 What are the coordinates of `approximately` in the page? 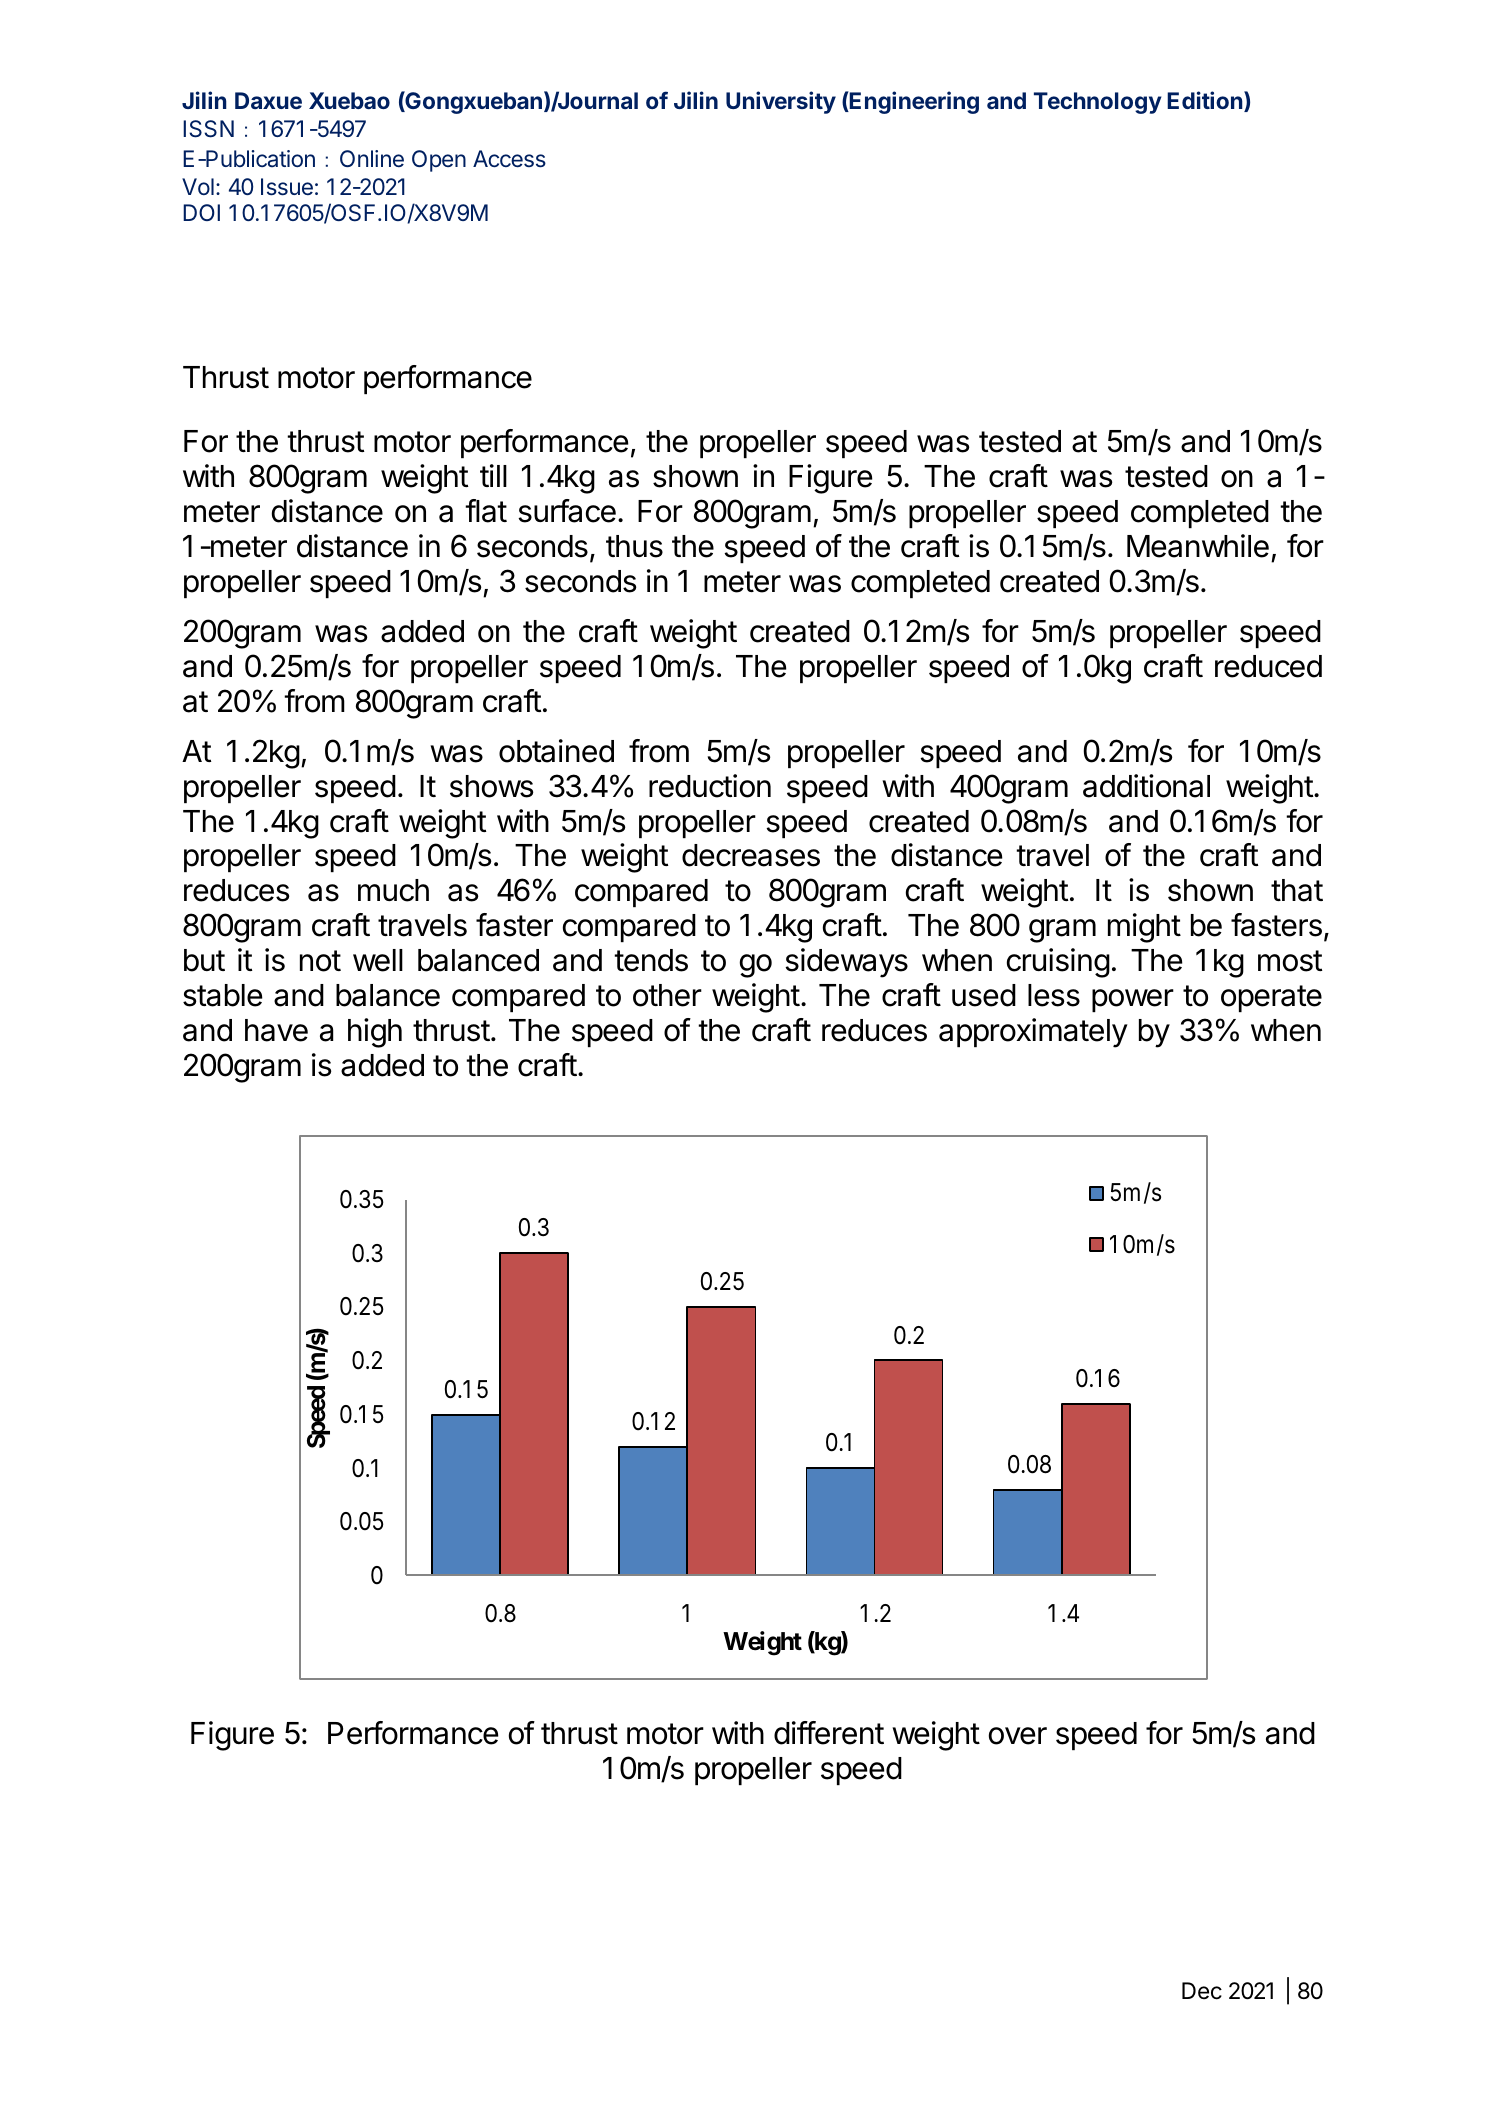 It's located at (1033, 1033).
